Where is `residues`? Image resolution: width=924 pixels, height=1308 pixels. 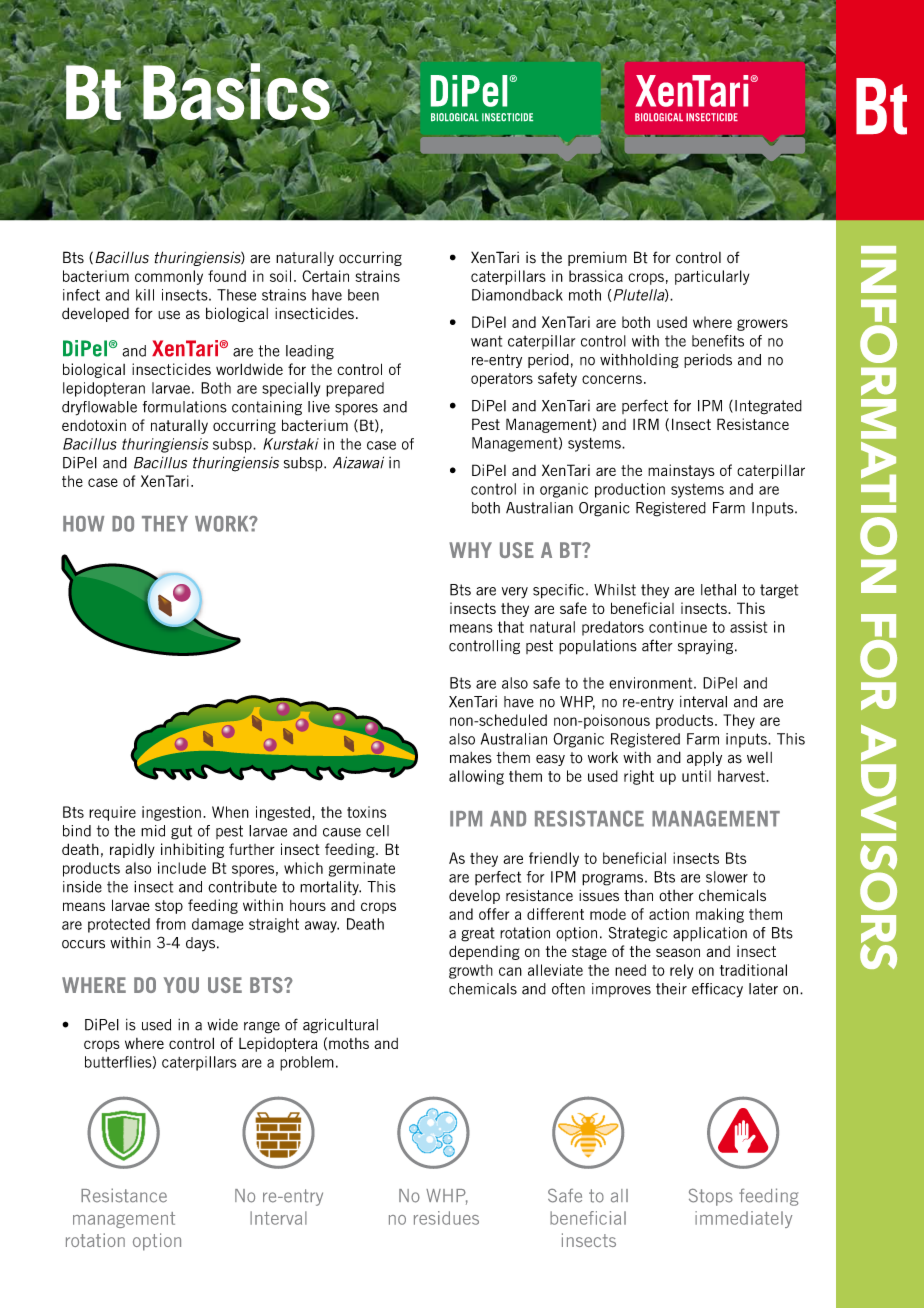
residues is located at coordinates (446, 1218).
